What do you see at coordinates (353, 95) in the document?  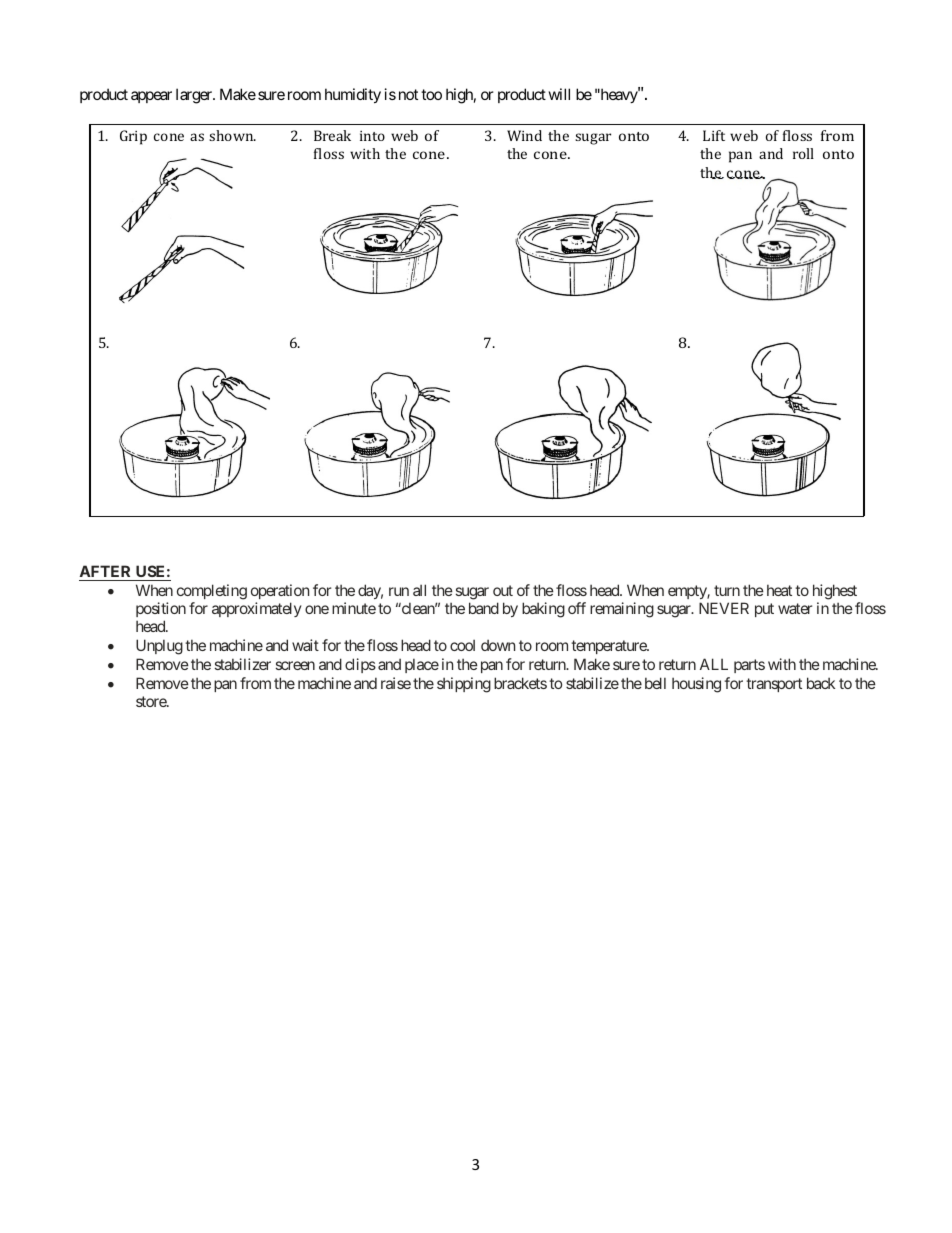 I see `humidity` at bounding box center [353, 95].
